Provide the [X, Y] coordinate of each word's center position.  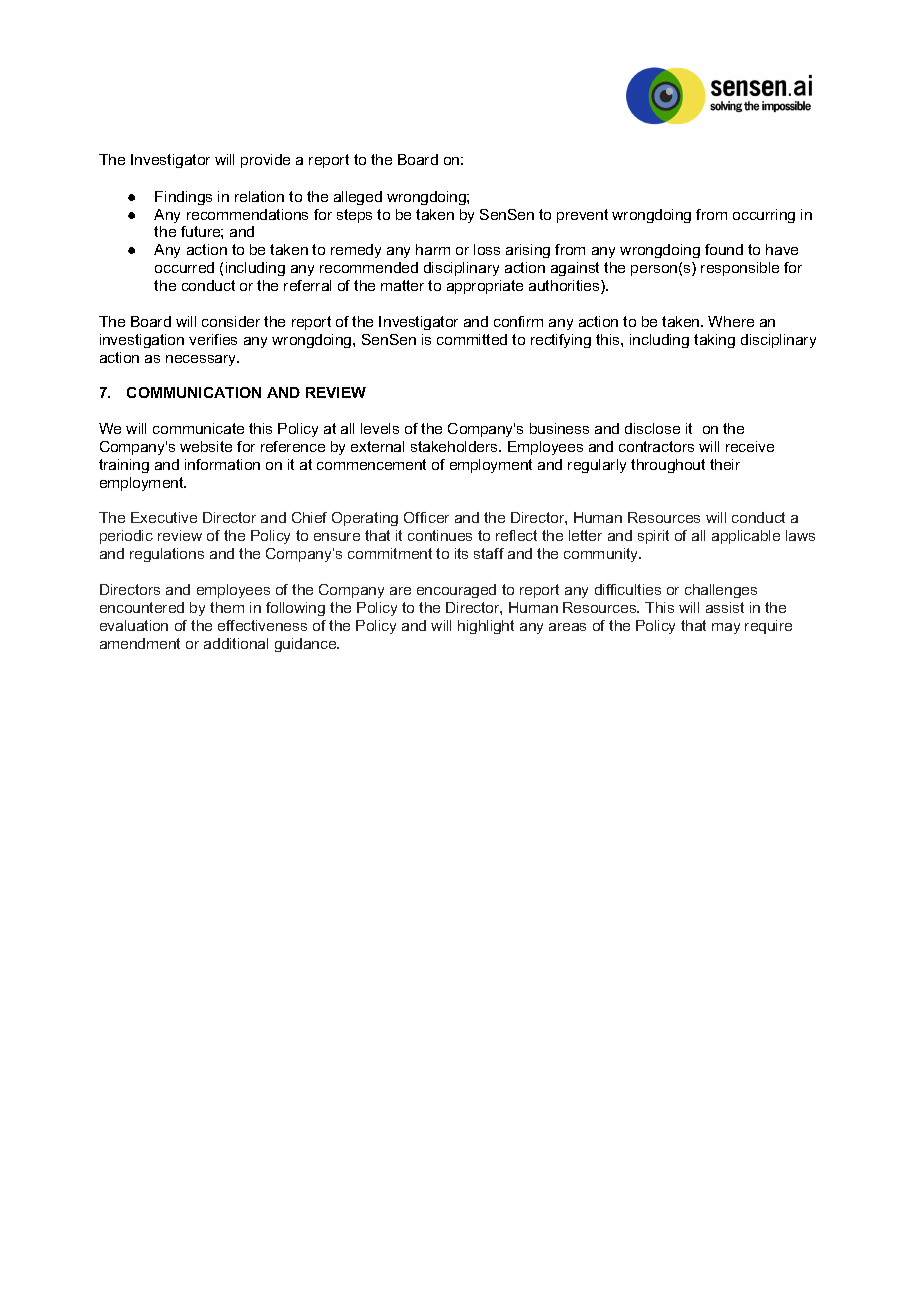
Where [731, 321]
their [725, 464]
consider [231, 321]
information [222, 464]
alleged [358, 198]
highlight [486, 627]
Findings [183, 198]
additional [236, 643]
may [726, 628]
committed [472, 339]
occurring [764, 216]
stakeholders [455, 446]
